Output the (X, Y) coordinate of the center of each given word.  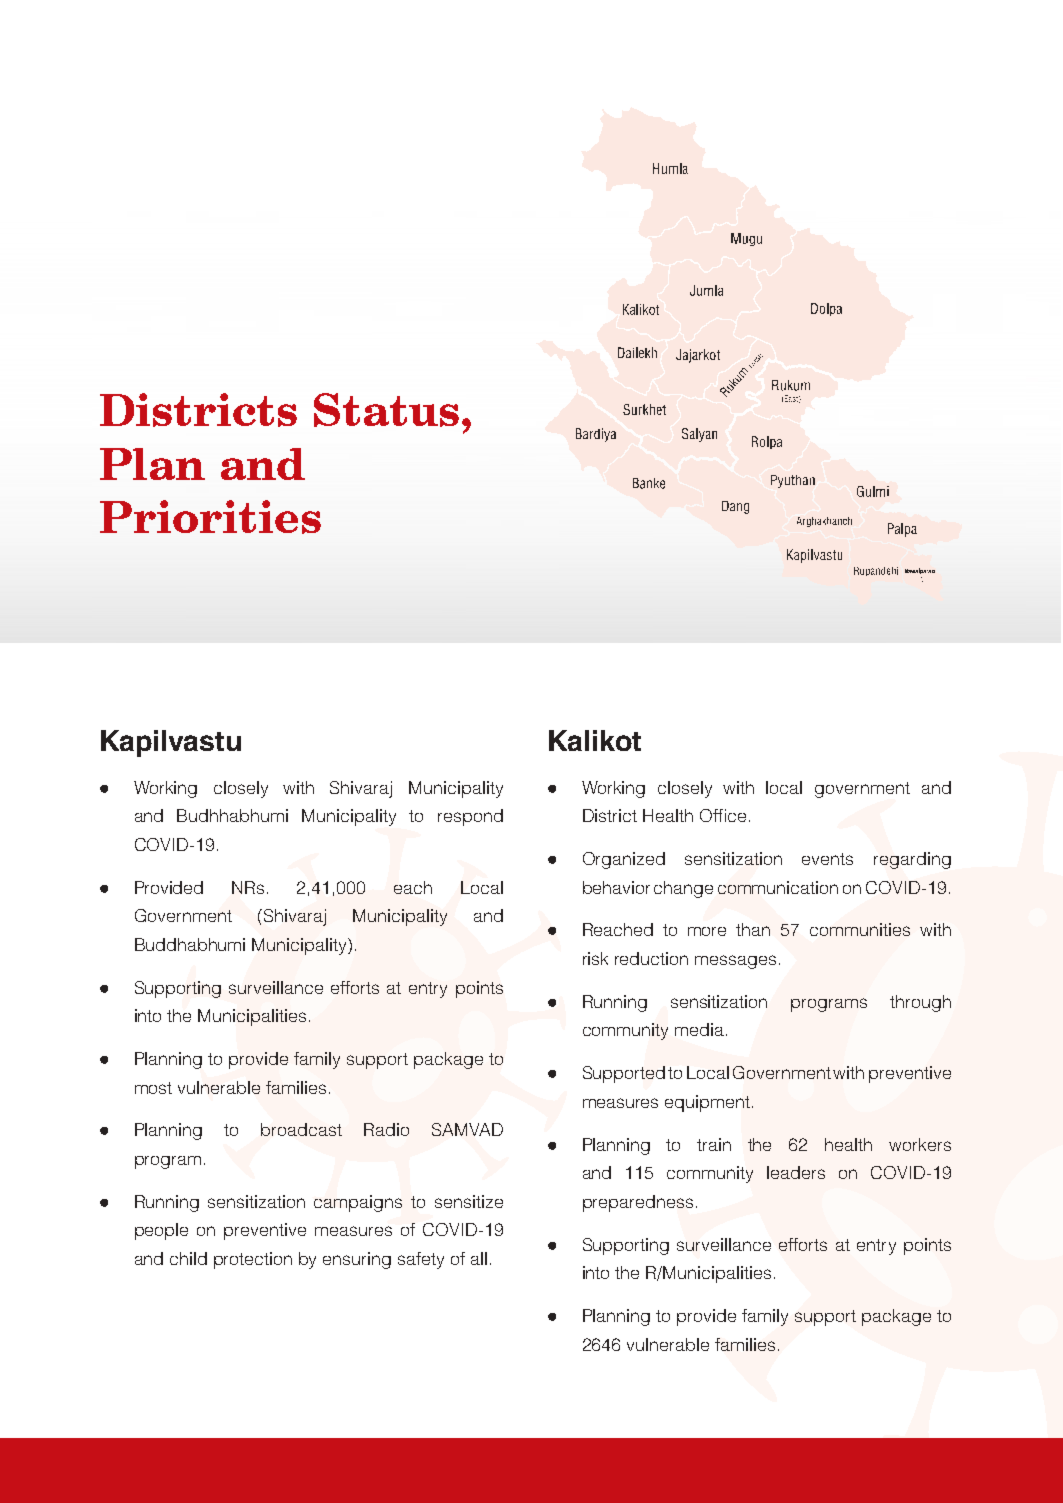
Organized (624, 860)
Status (386, 410)
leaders (796, 1172)
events (827, 859)
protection (253, 1260)
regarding (912, 860)
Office (723, 815)
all (479, 1258)
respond (470, 817)
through (920, 1003)
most (153, 1088)
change (683, 889)
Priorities (210, 517)
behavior (616, 887)
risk (595, 958)
